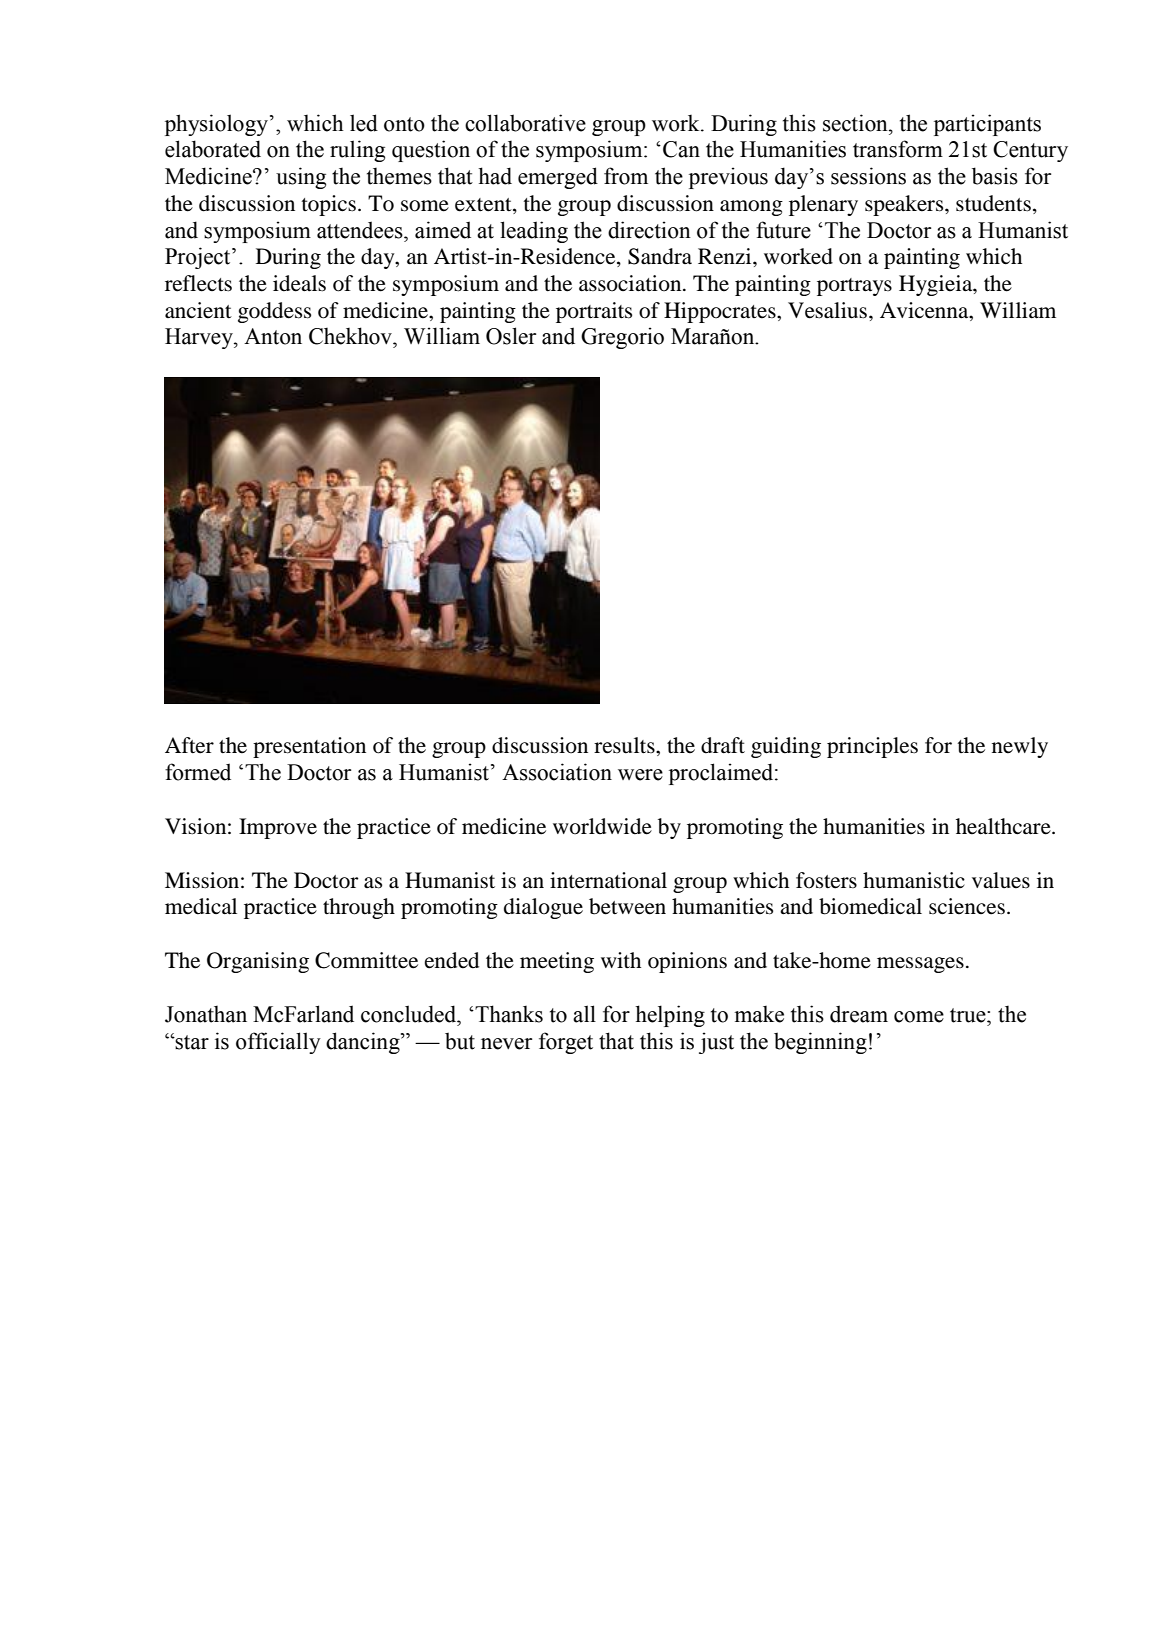 This screenshot has height=1629, width=1152. Describe the element at coordinates (872, 747) in the screenshot. I see `principles` at that location.
